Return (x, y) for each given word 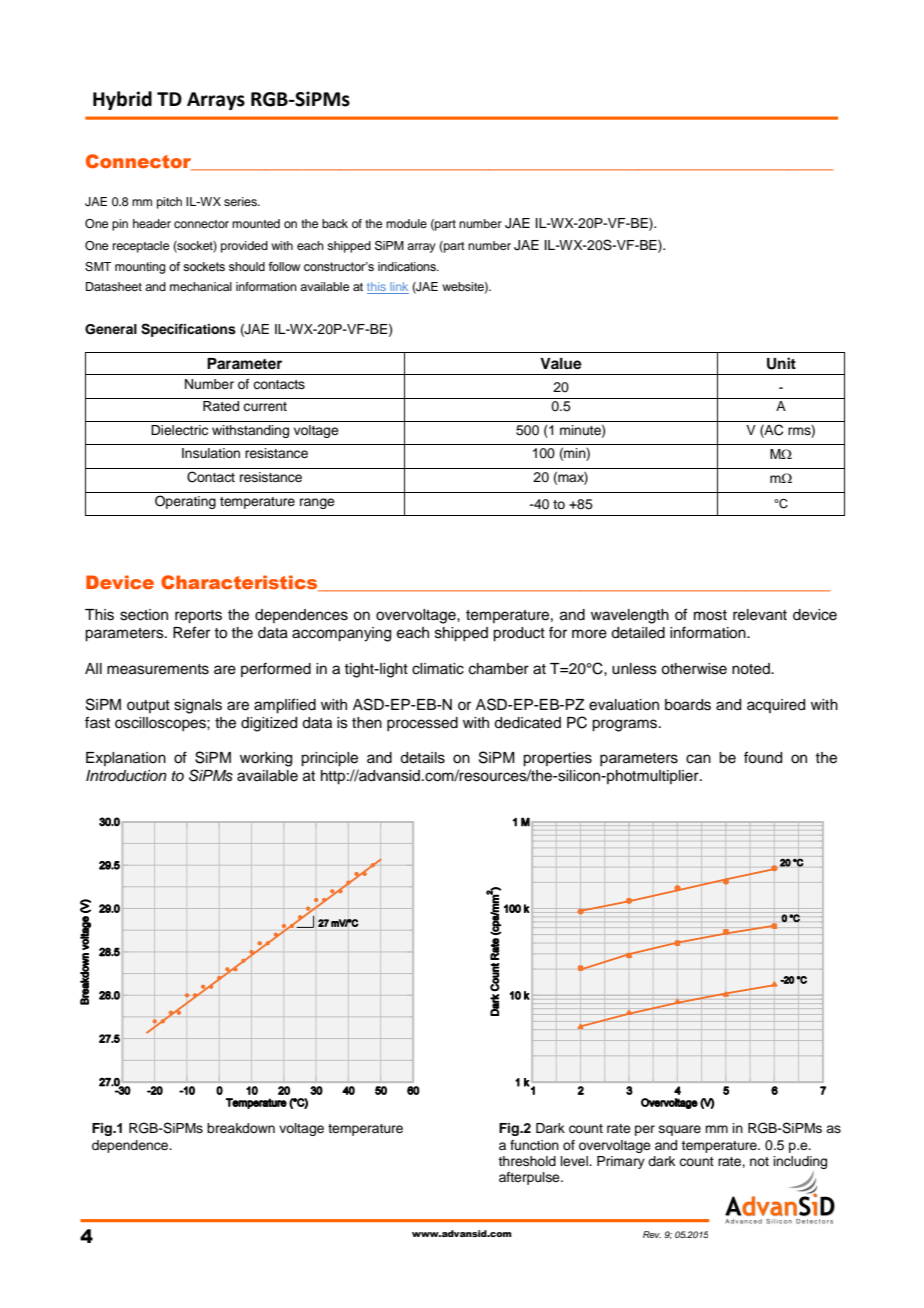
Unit (781, 363)
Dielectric (179, 430)
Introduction (126, 776)
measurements (158, 669)
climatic (438, 669)
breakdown (241, 1128)
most (710, 615)
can (698, 759)
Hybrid (122, 100)
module (406, 223)
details (422, 758)
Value (561, 364)
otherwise (694, 669)
